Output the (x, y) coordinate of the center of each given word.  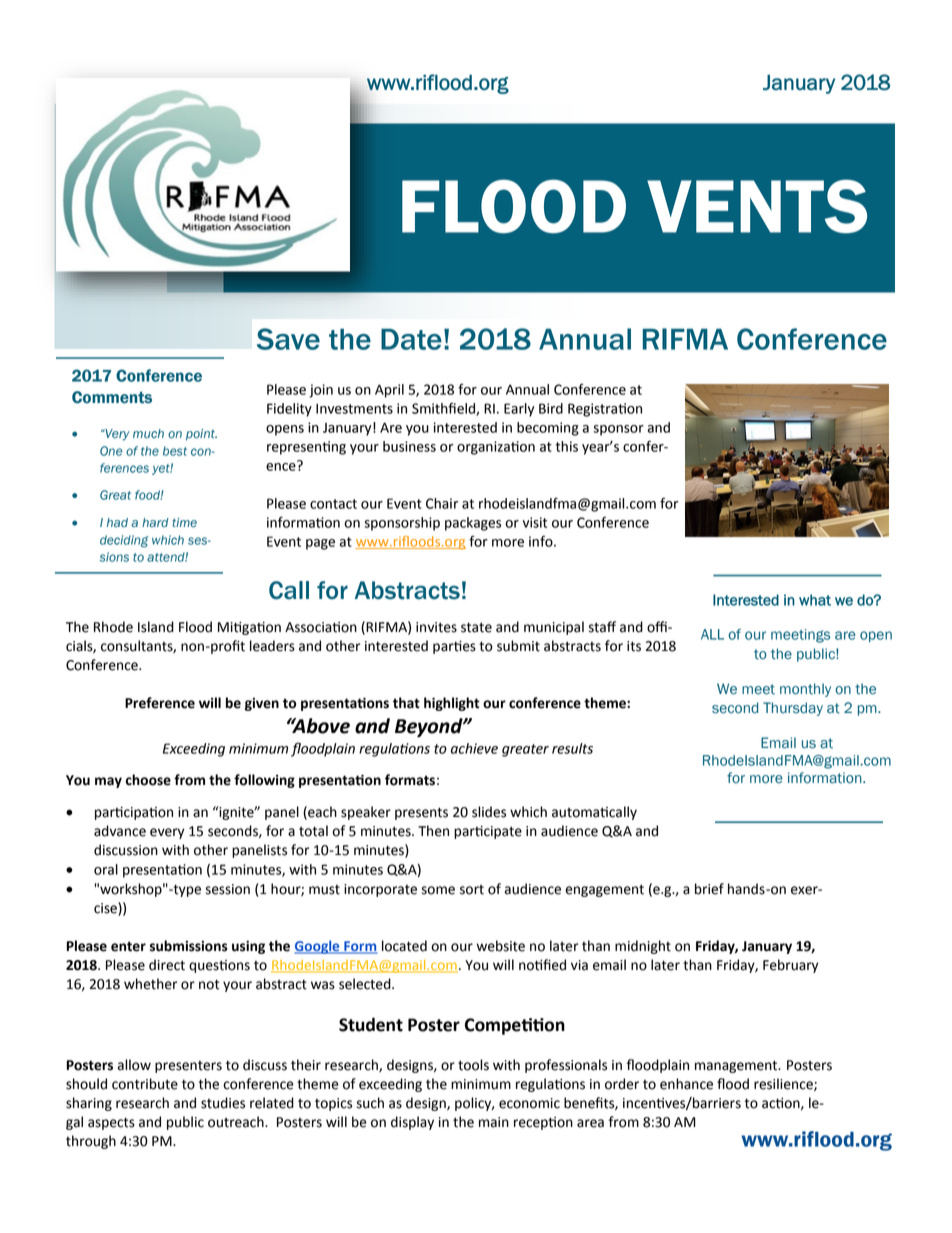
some (438, 890)
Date (411, 339)
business (409, 446)
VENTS (757, 206)
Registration (605, 410)
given (262, 704)
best (175, 451)
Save (288, 339)
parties (454, 647)
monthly (805, 690)
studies (223, 1103)
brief (709, 889)
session (228, 889)
